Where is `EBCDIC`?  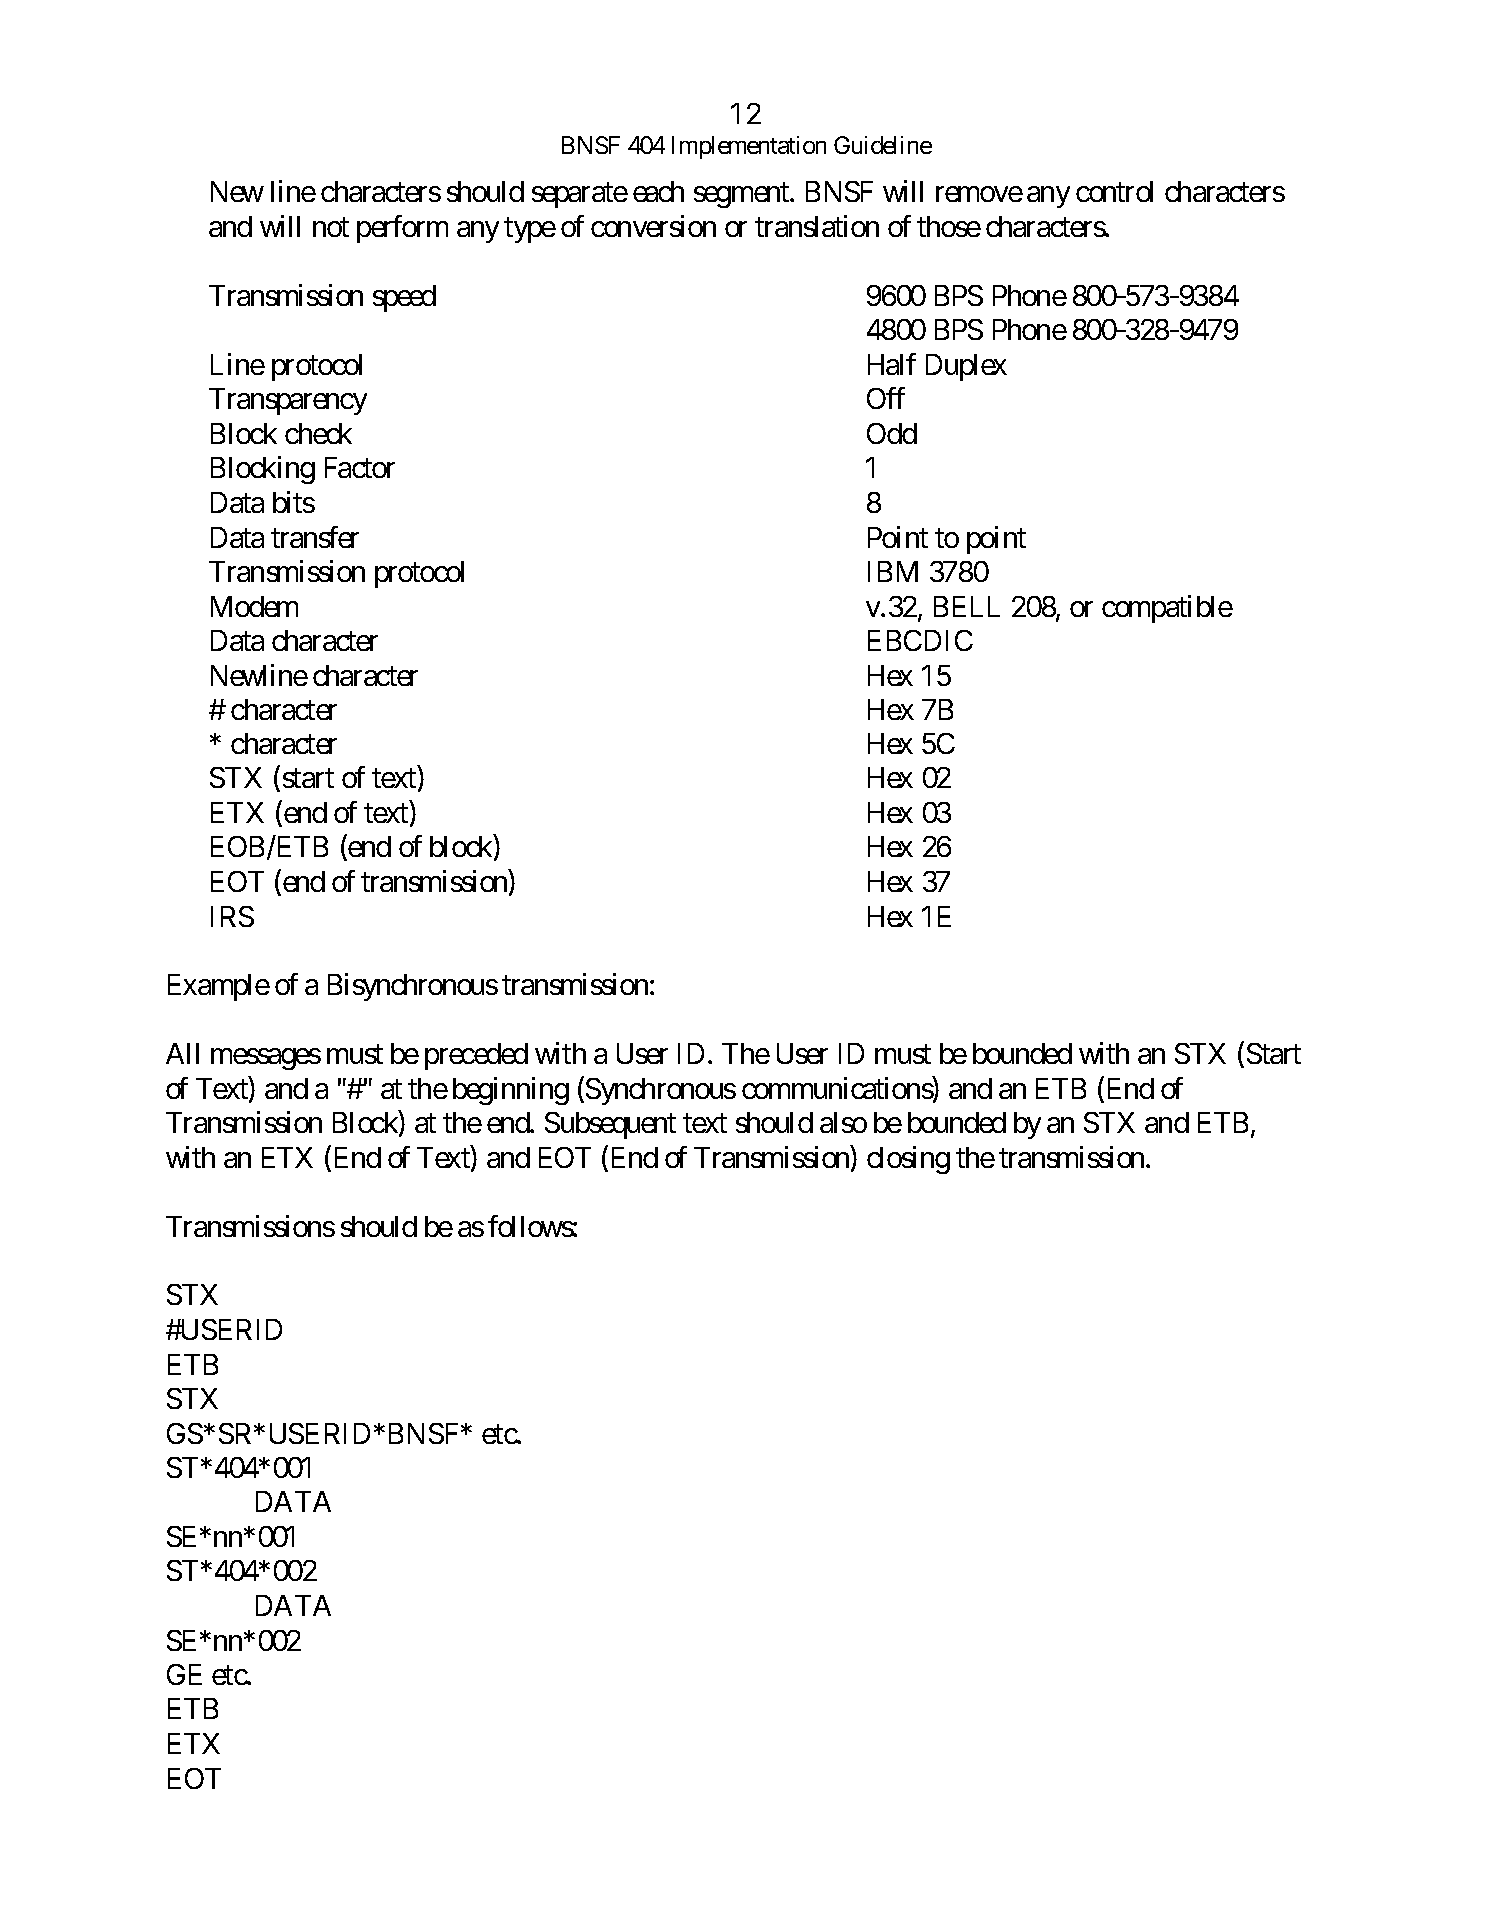 EBCDIC is located at coordinates (920, 640).
